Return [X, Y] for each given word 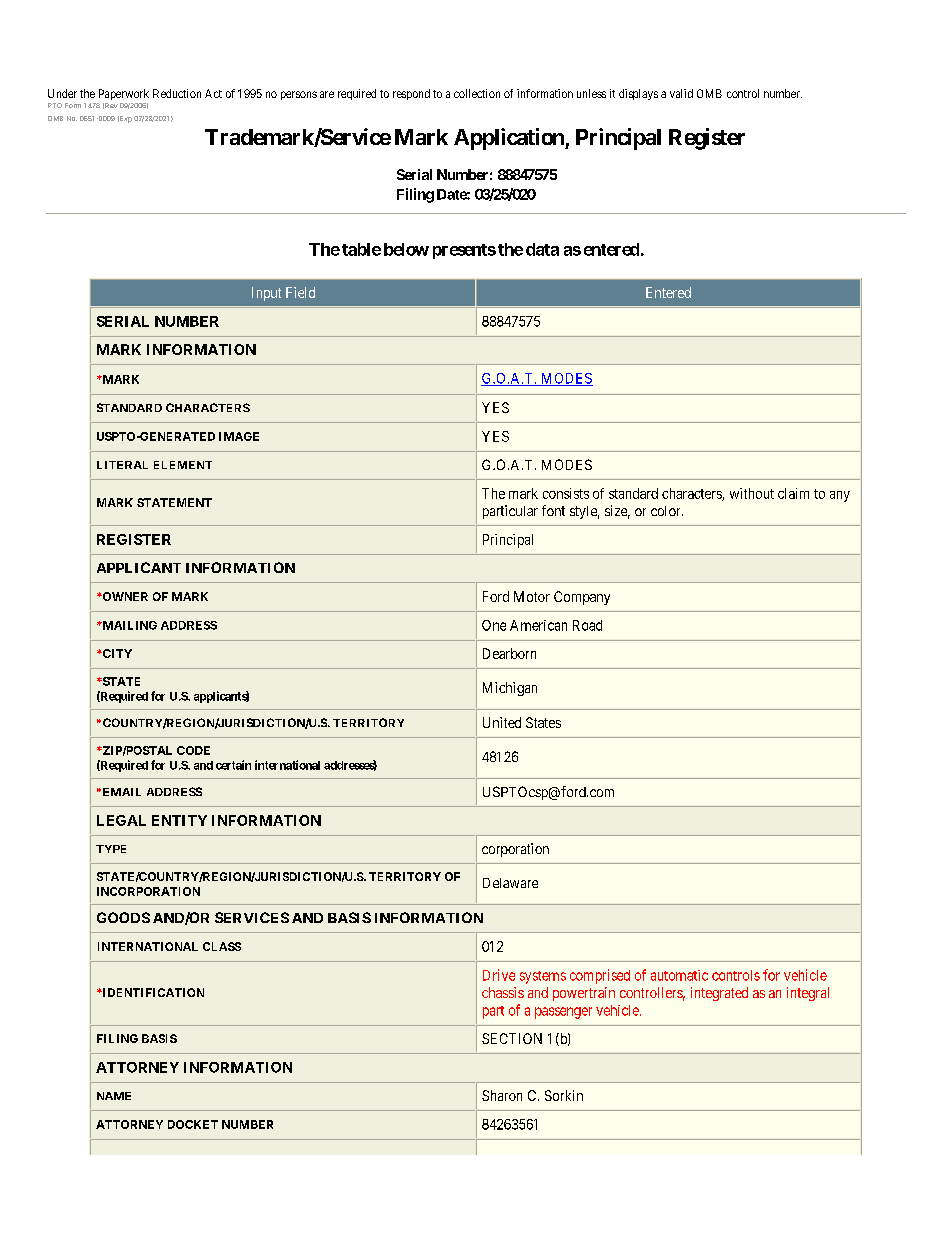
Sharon [502, 1095]
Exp [125, 119]
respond [411, 94]
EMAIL [120, 792]
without [752, 493]
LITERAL [122, 465]
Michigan [510, 689]
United [502, 722]
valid [681, 93]
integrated [719, 994]
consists [566, 493]
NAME [114, 1096]
